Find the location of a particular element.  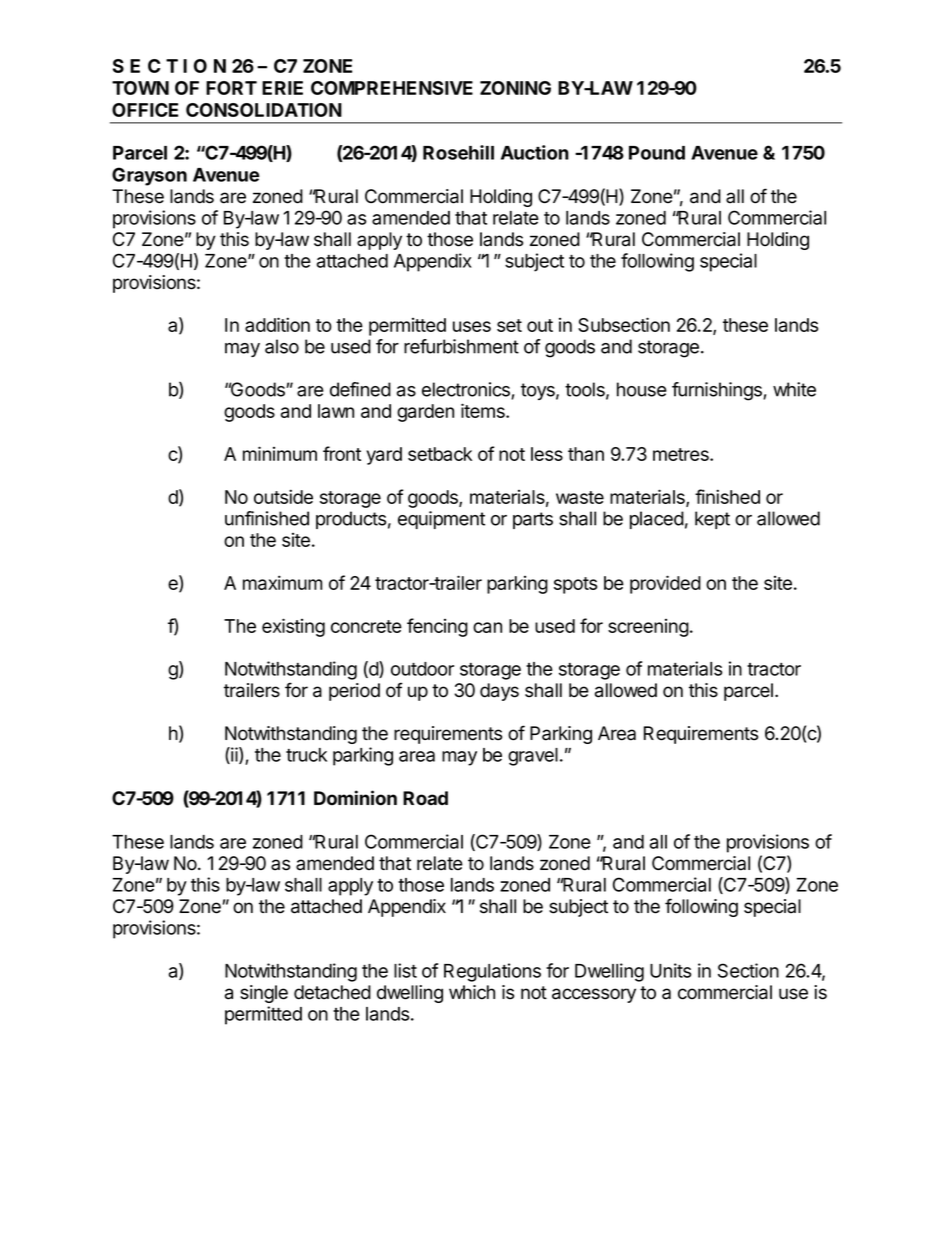

single is located at coordinates (264, 994).
